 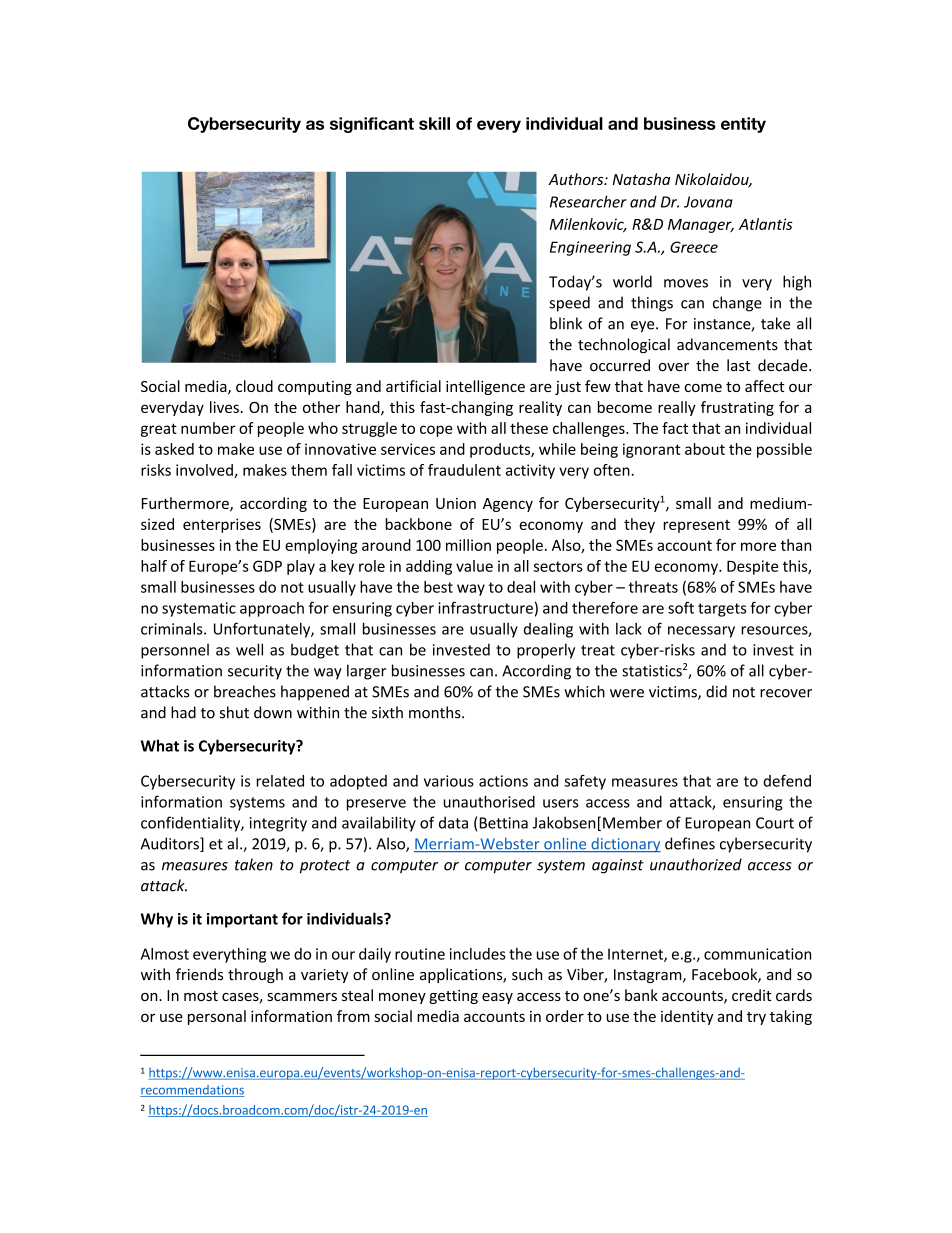 What do you see at coordinates (751, 995) in the document?
I see `credit` at bounding box center [751, 995].
